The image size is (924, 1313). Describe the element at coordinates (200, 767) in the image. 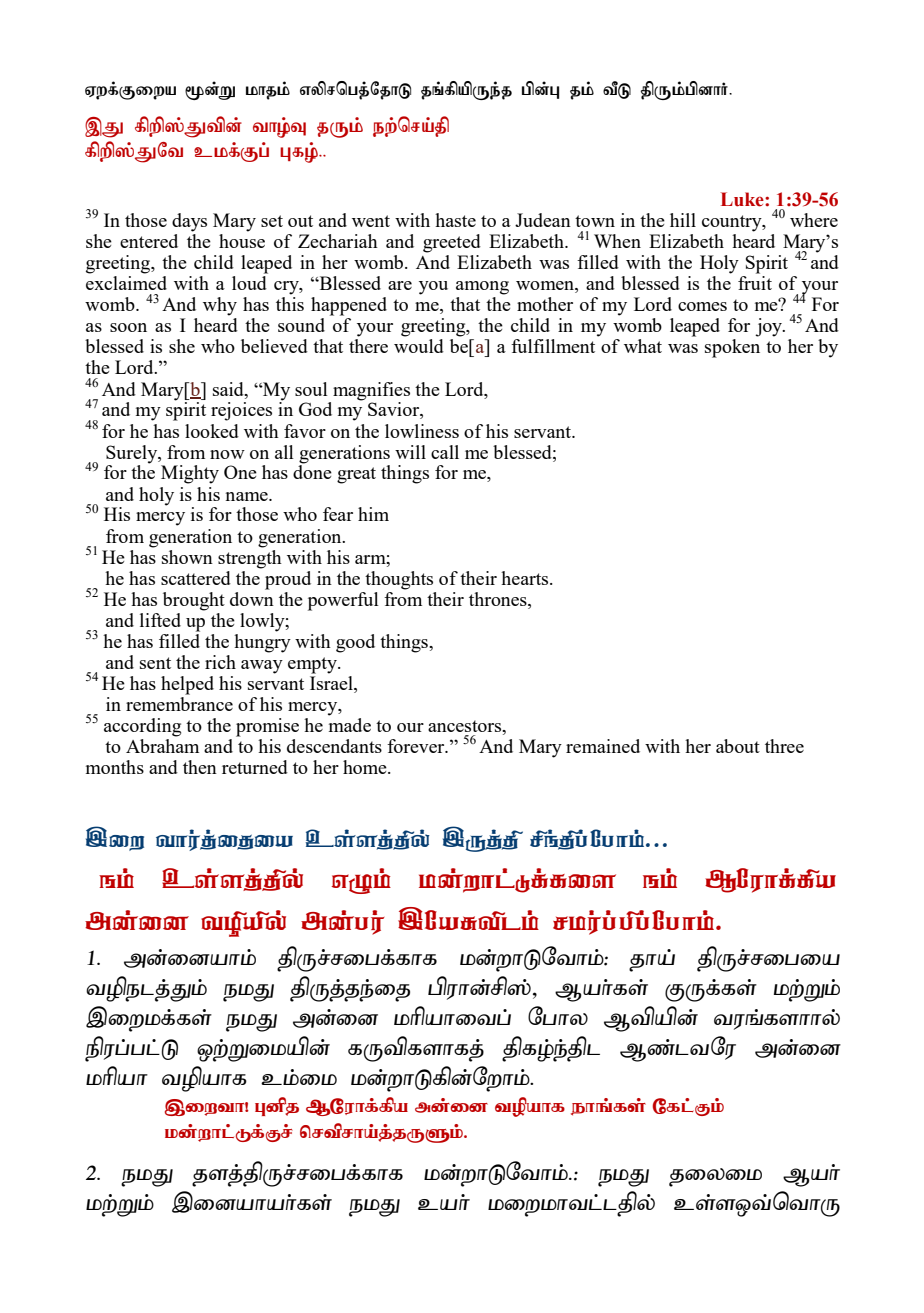

I see `then` at that location.
